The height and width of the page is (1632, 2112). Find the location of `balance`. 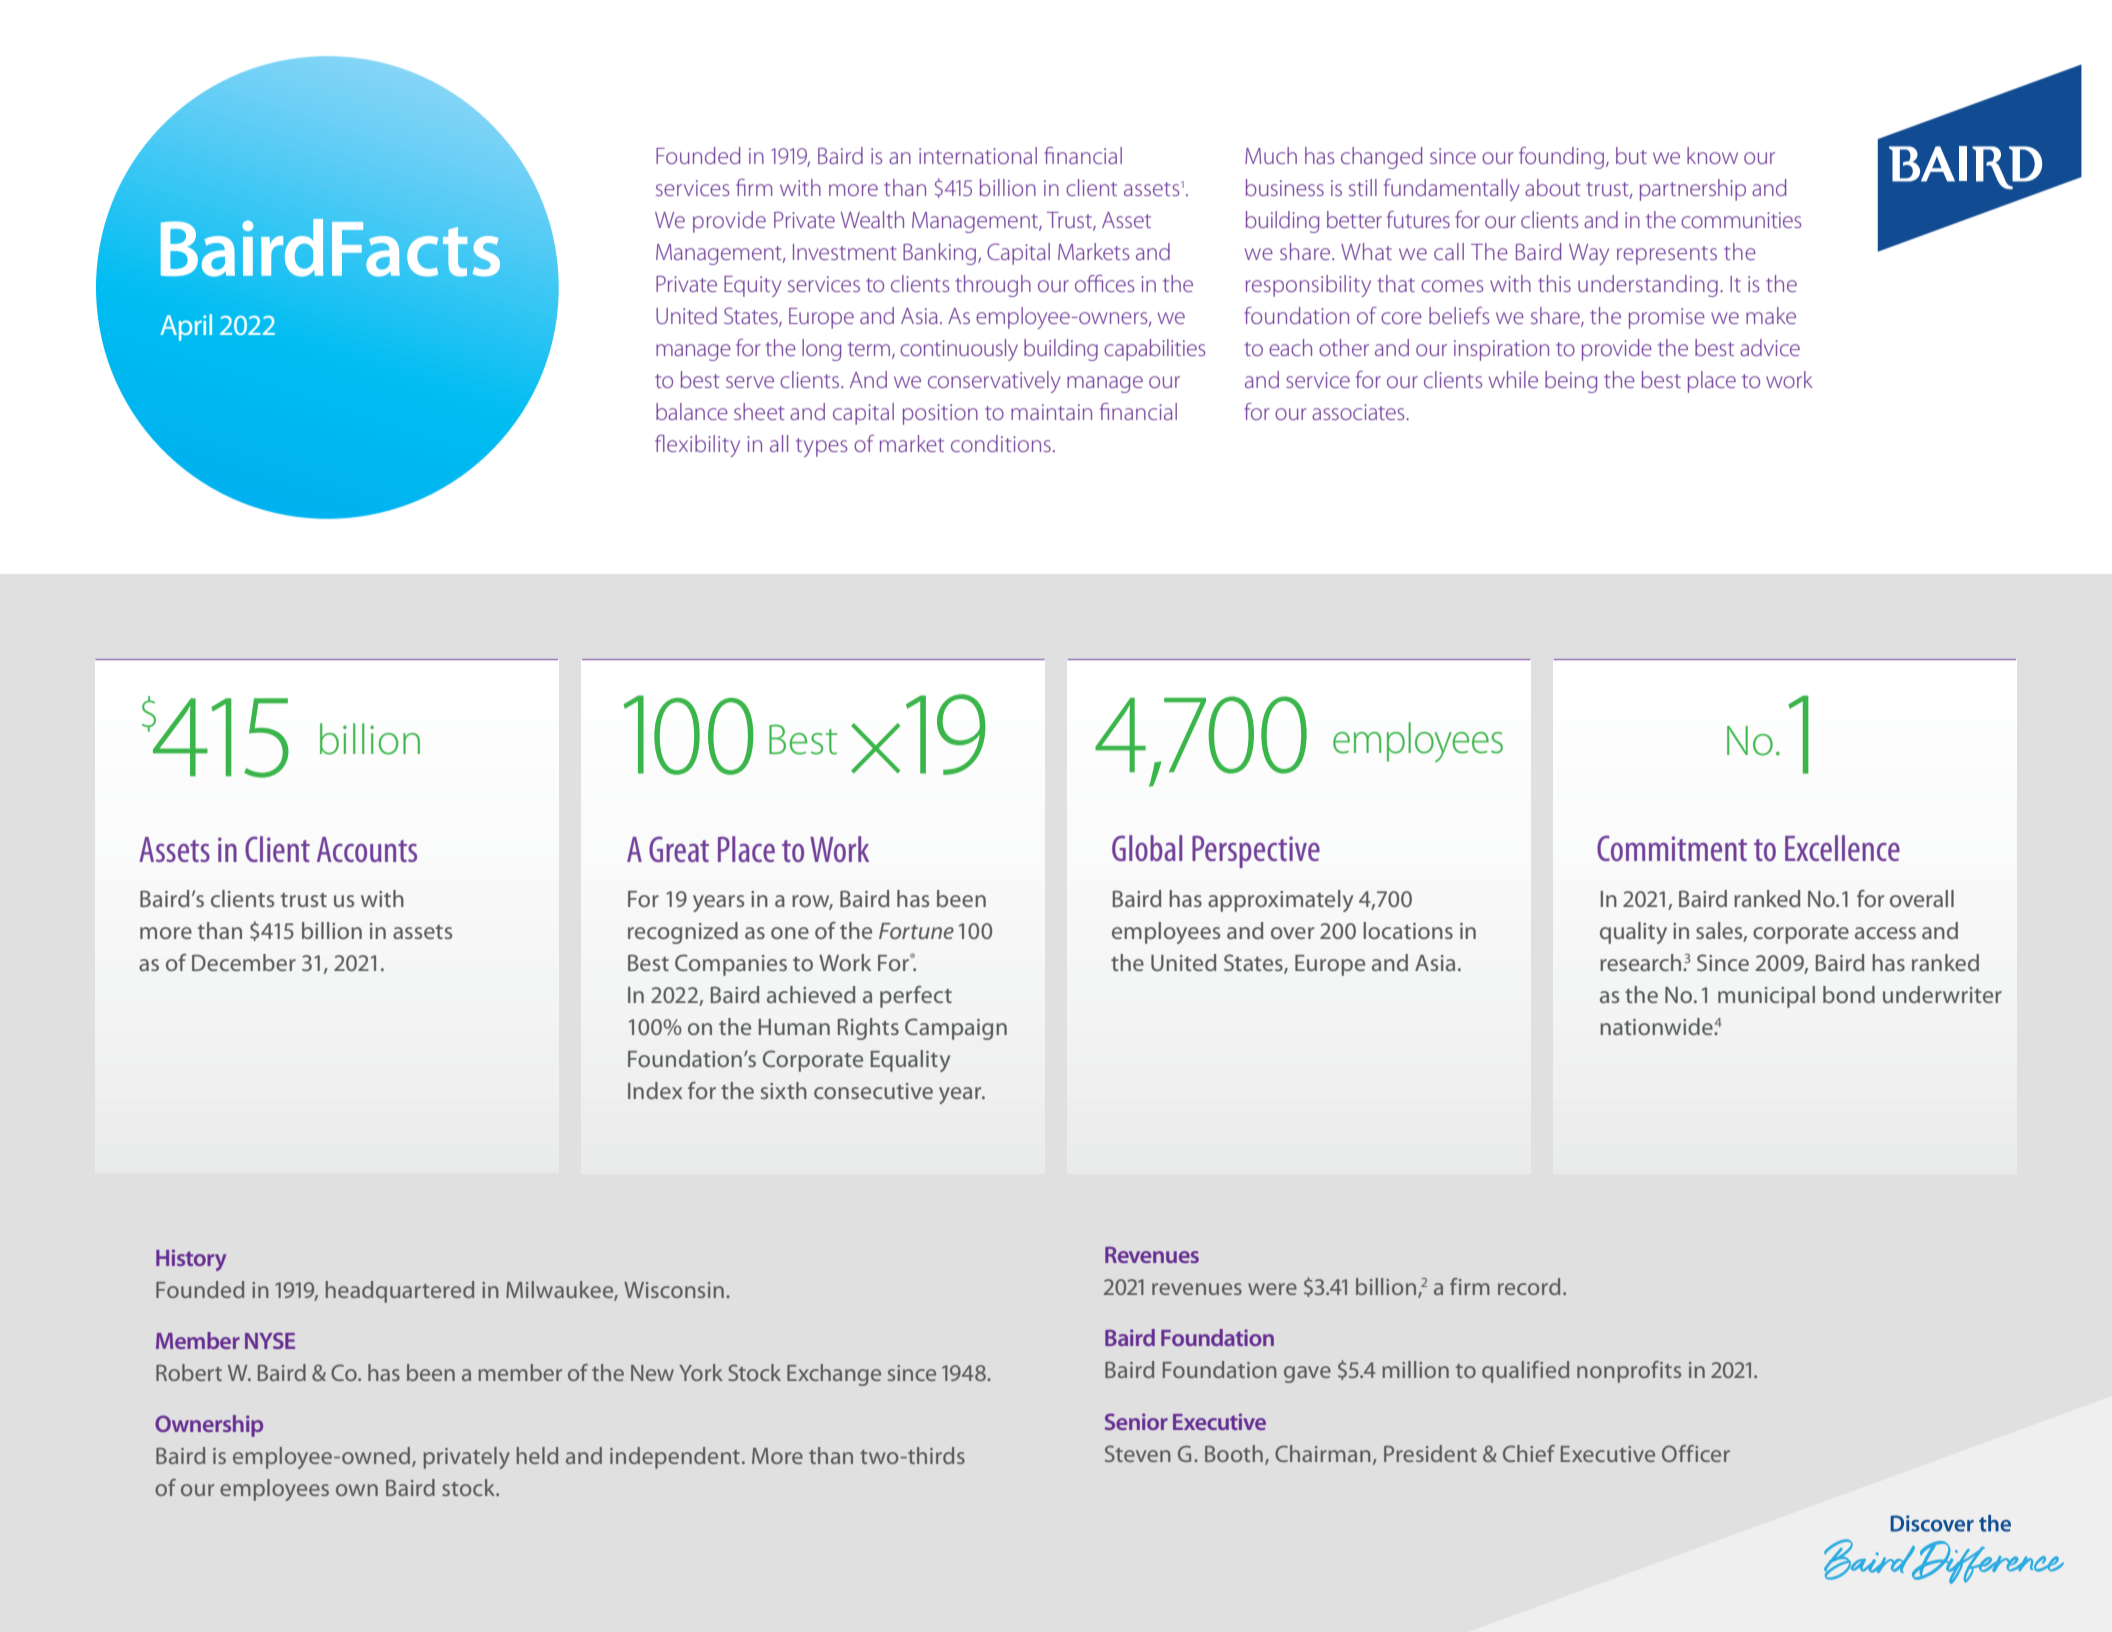

balance is located at coordinates (692, 411).
